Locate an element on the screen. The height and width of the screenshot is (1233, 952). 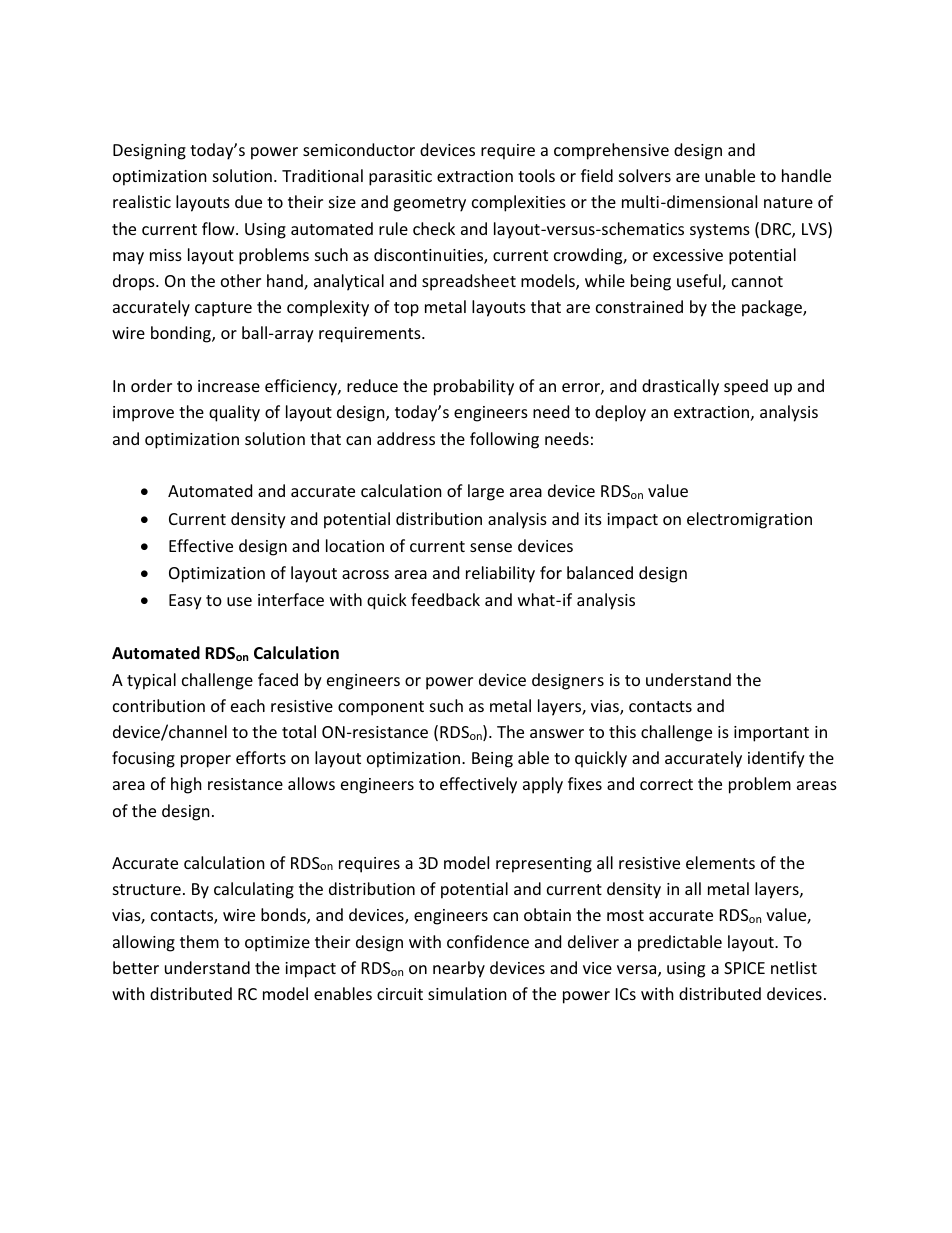
nearby is located at coordinates (459, 969).
